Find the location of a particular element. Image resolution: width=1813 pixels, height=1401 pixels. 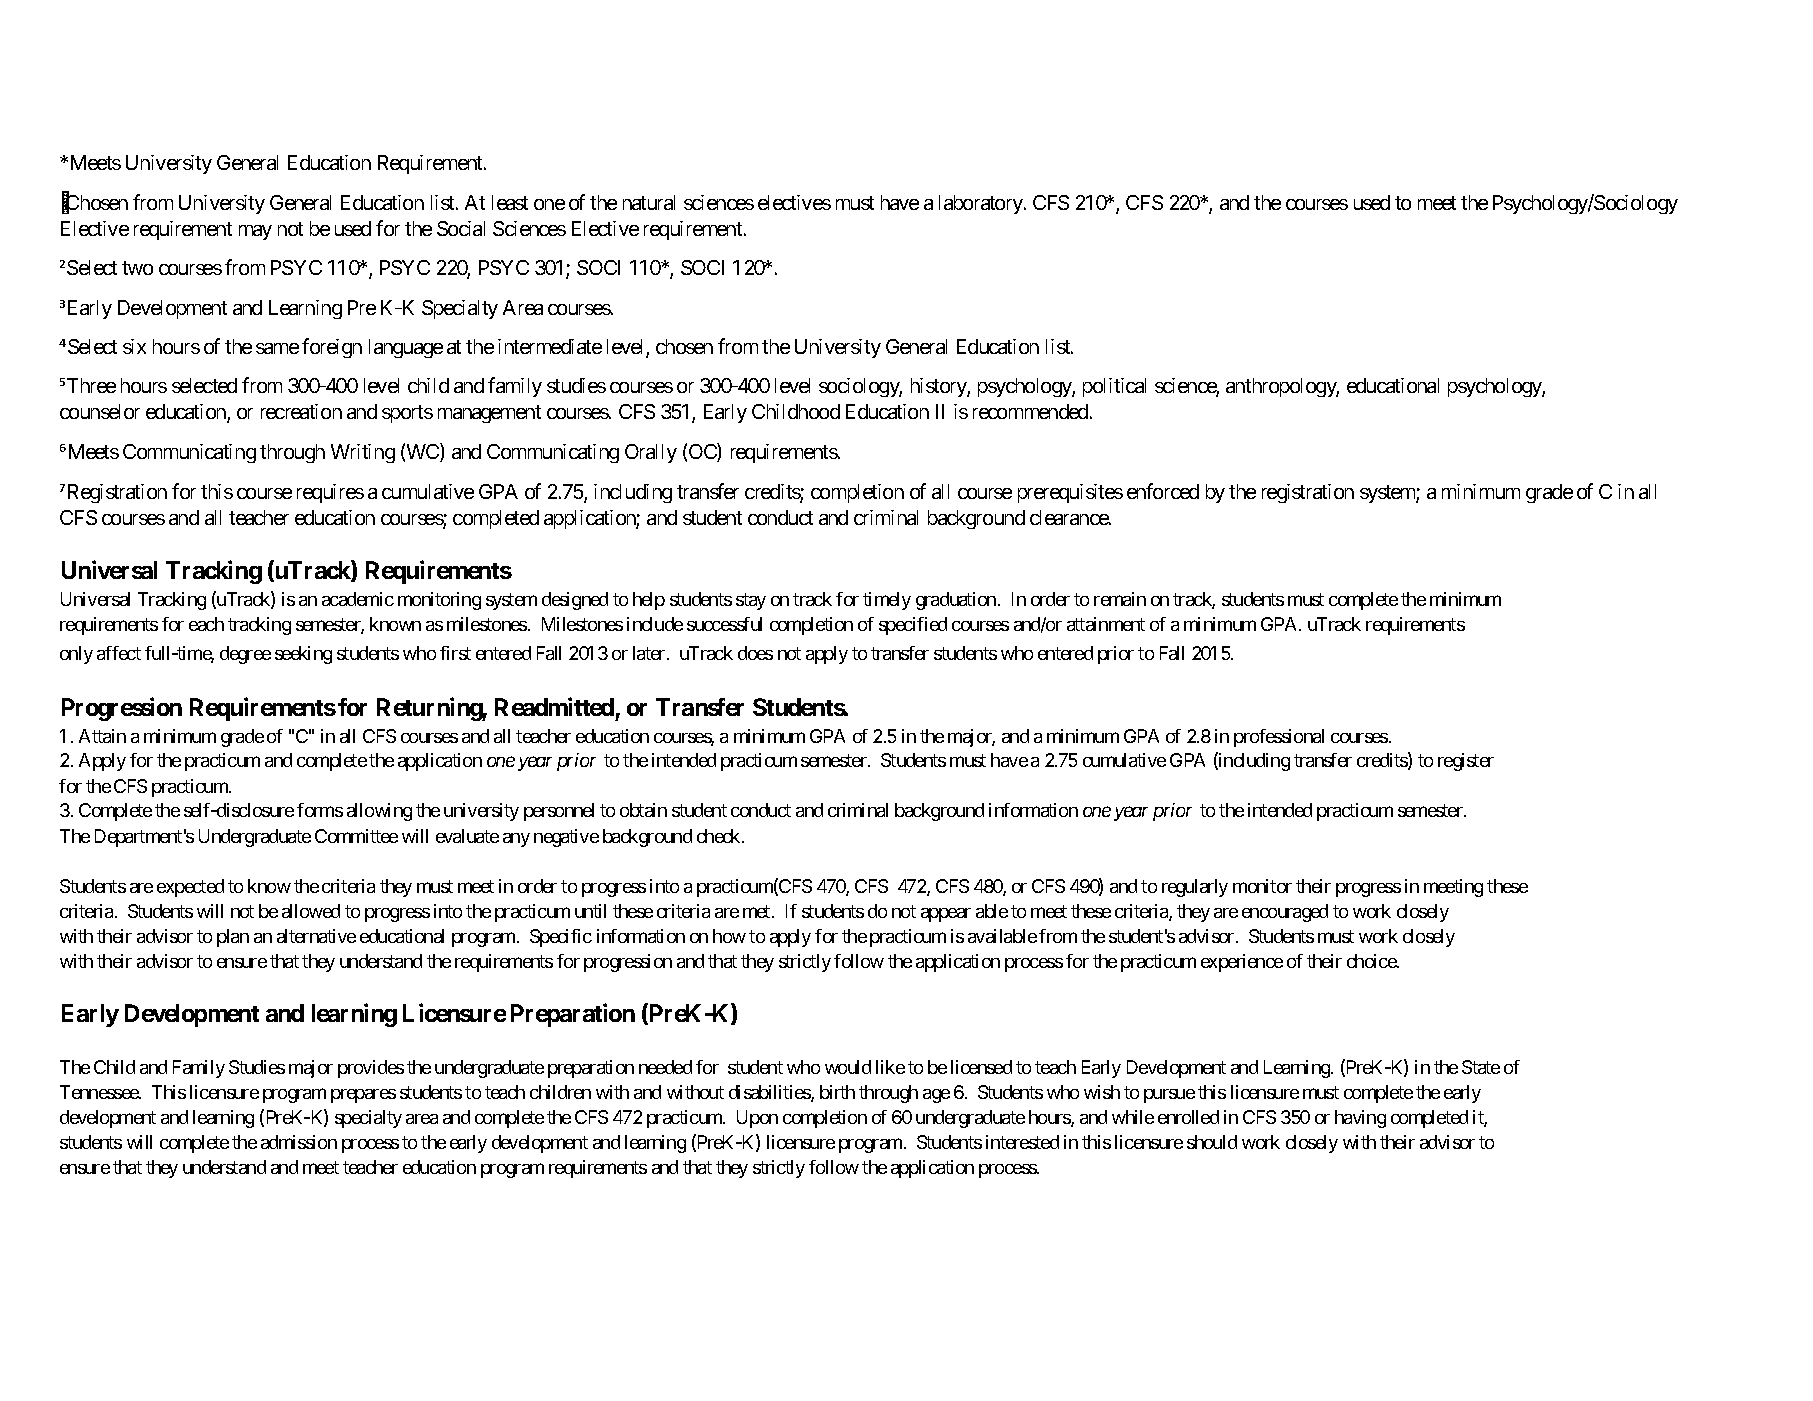

having is located at coordinates (1360, 1119).
